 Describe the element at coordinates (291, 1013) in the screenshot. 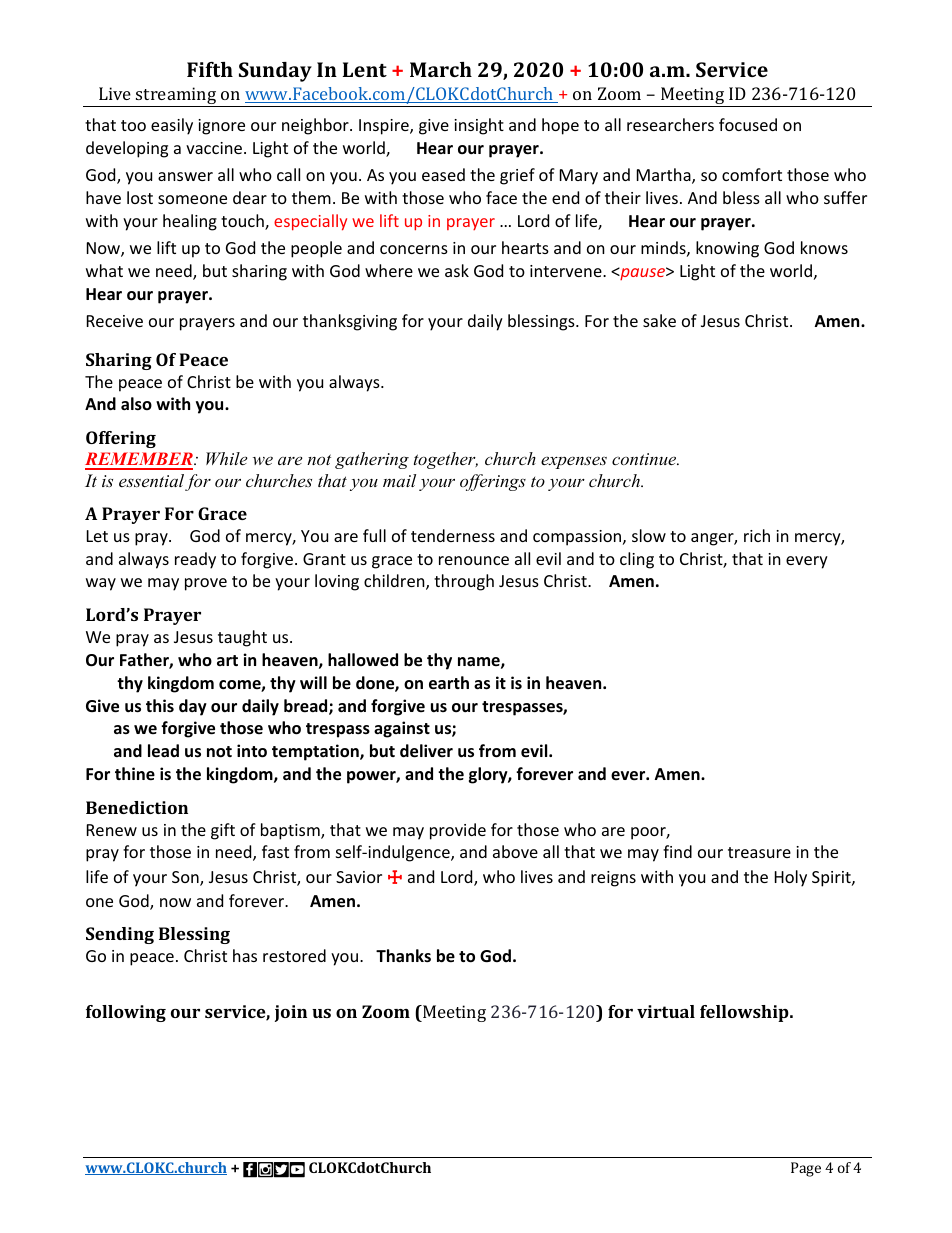

I see `join` at that location.
